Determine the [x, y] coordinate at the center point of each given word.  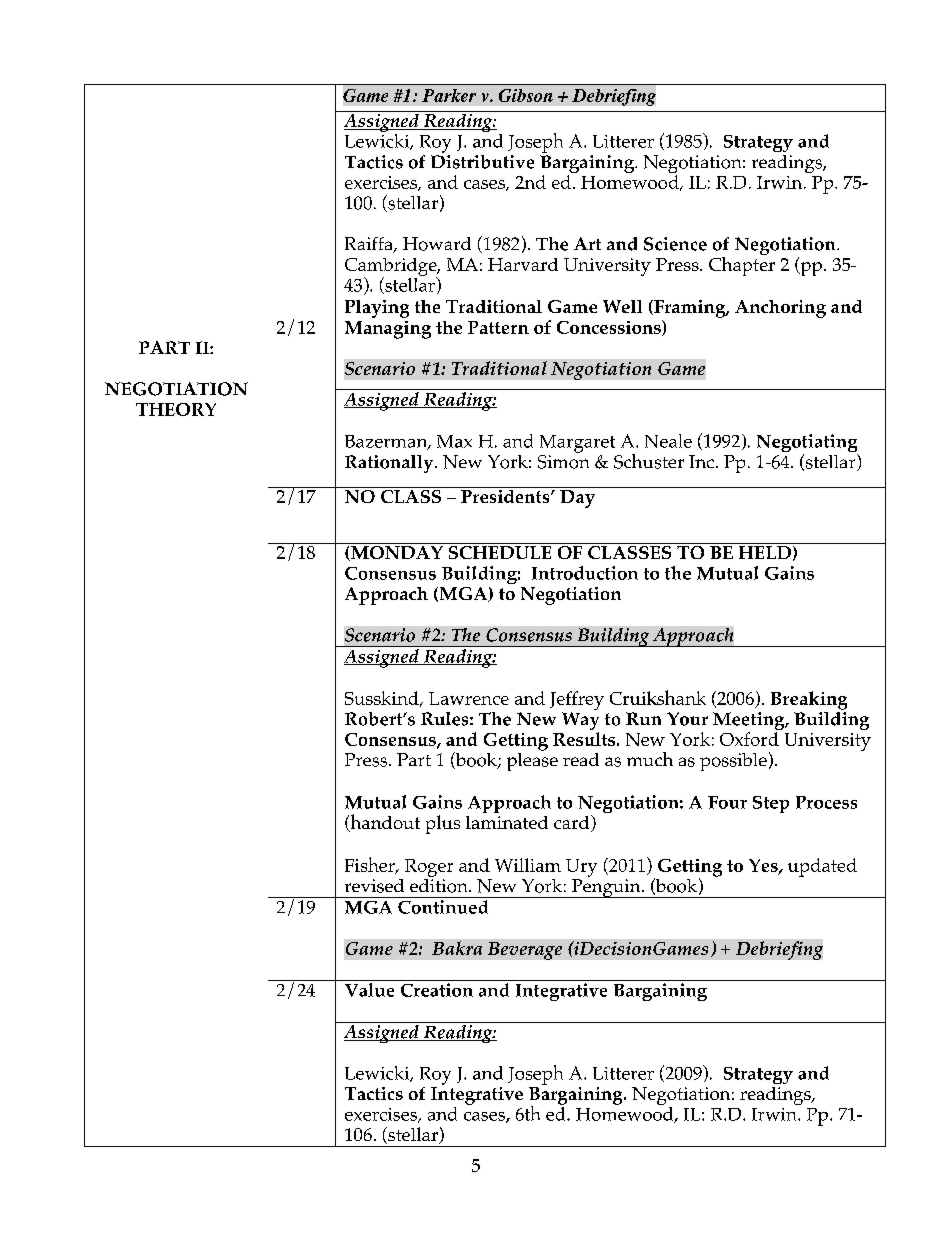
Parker [449, 95]
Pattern [498, 327]
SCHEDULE [500, 552]
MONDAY [396, 553]
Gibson [526, 95]
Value [369, 990]
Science [675, 244]
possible [733, 762]
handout [384, 823]
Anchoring [780, 309]
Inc [701, 461]
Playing [377, 309]
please [532, 760]
